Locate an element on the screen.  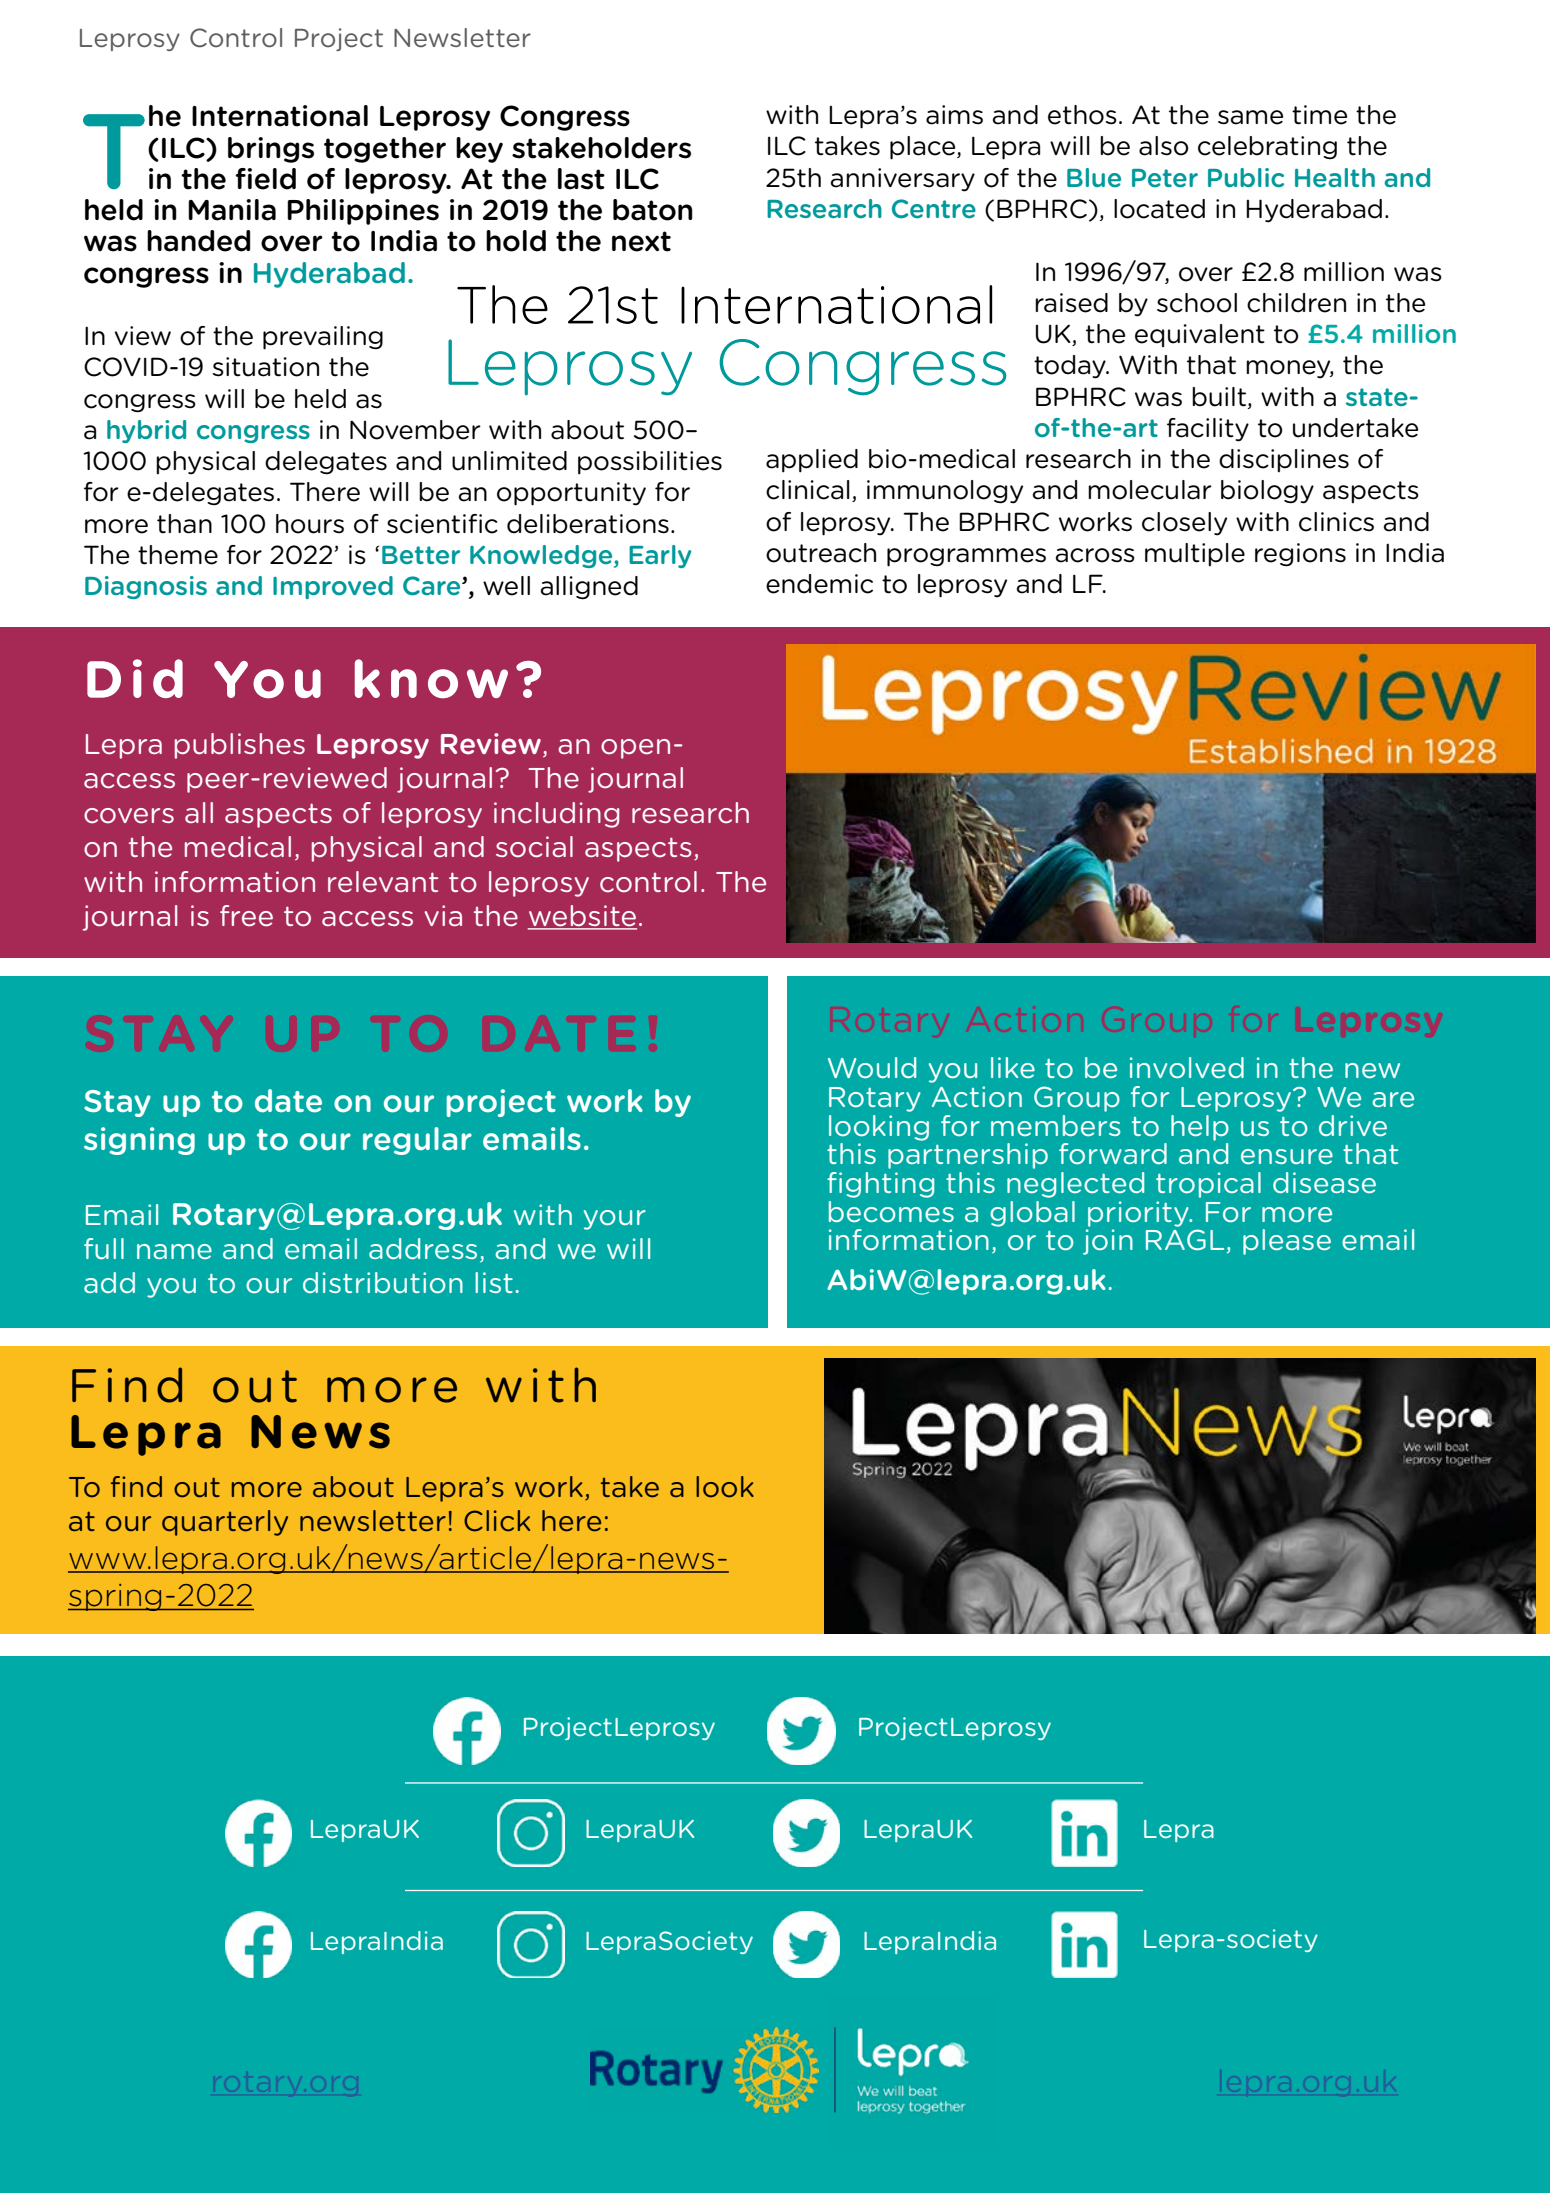
baton is located at coordinates (653, 210).
